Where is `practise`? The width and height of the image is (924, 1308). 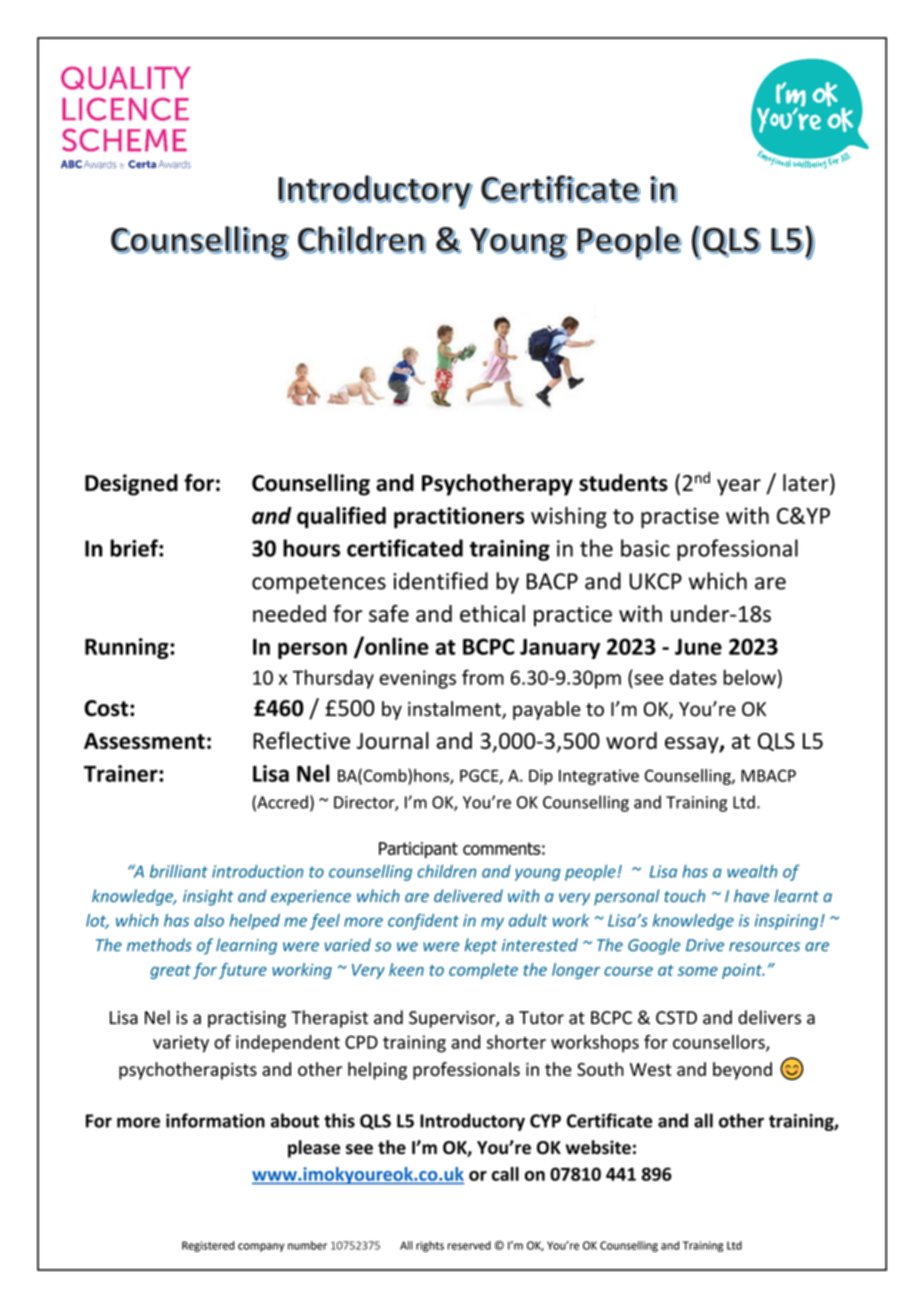
practise is located at coordinates (680, 518).
